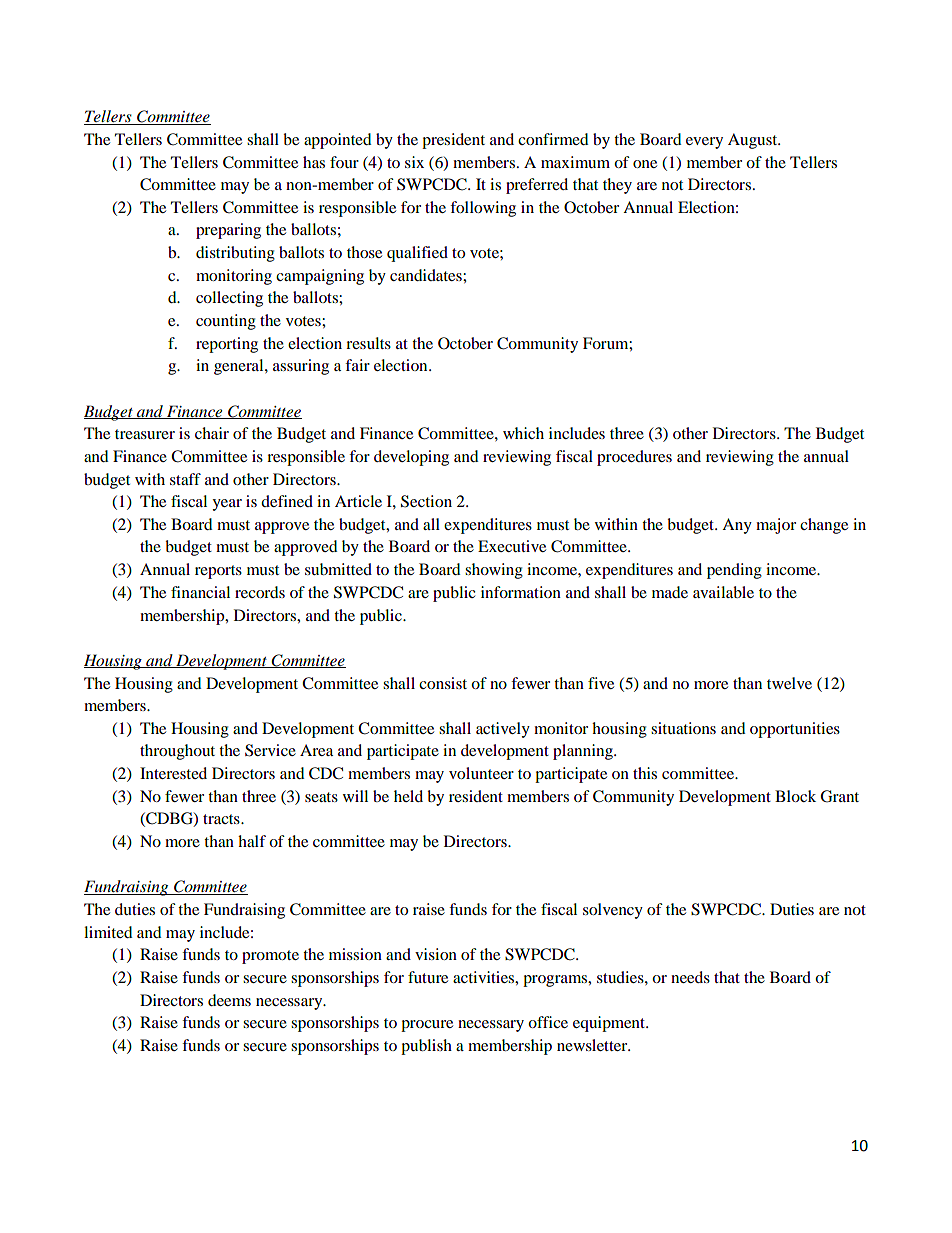  I want to click on throughout, so click(177, 752).
